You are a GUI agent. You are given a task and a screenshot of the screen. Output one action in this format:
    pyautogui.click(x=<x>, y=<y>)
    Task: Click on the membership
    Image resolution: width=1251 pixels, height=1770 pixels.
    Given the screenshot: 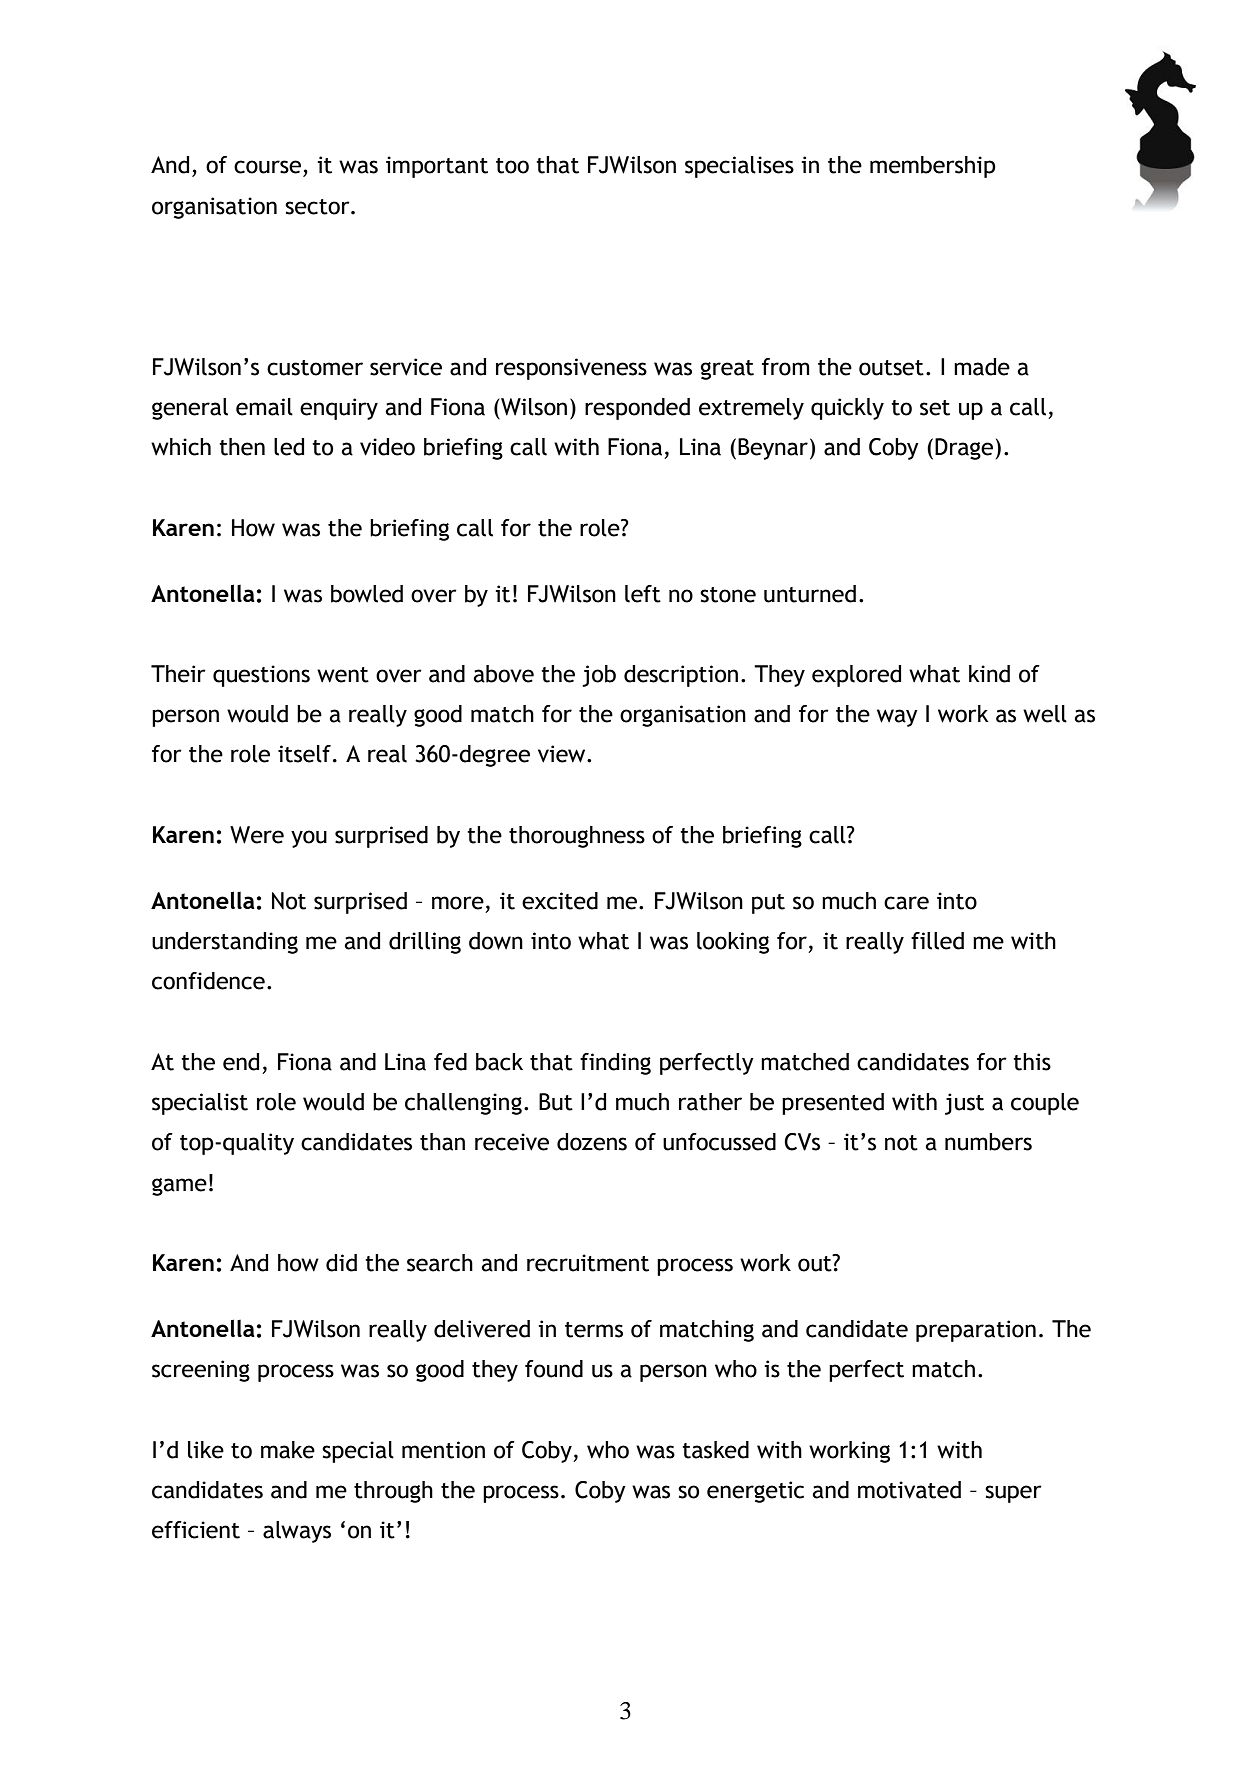 What is the action you would take?
    pyautogui.click(x=933, y=167)
